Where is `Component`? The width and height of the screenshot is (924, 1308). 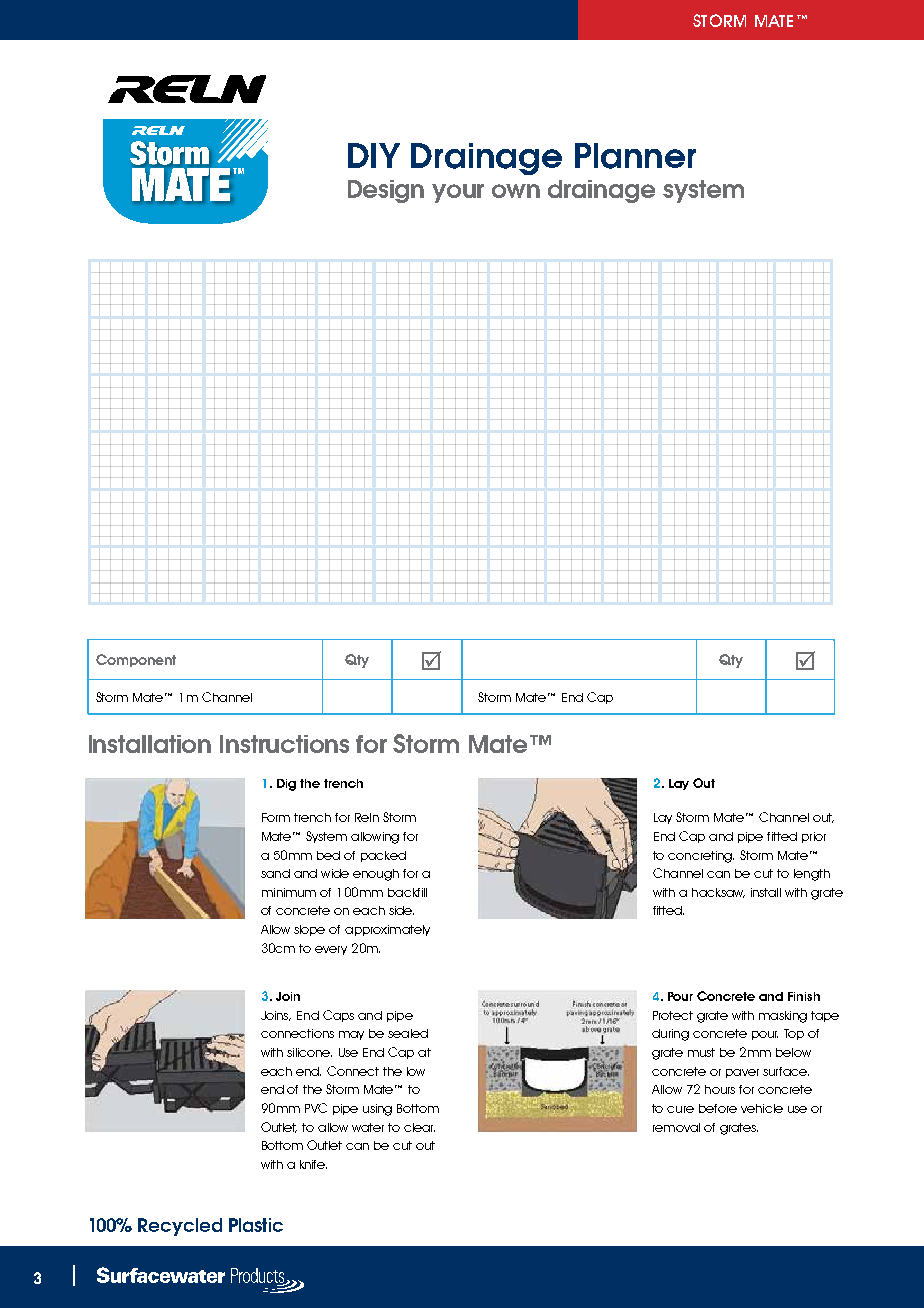
Component is located at coordinates (136, 660).
